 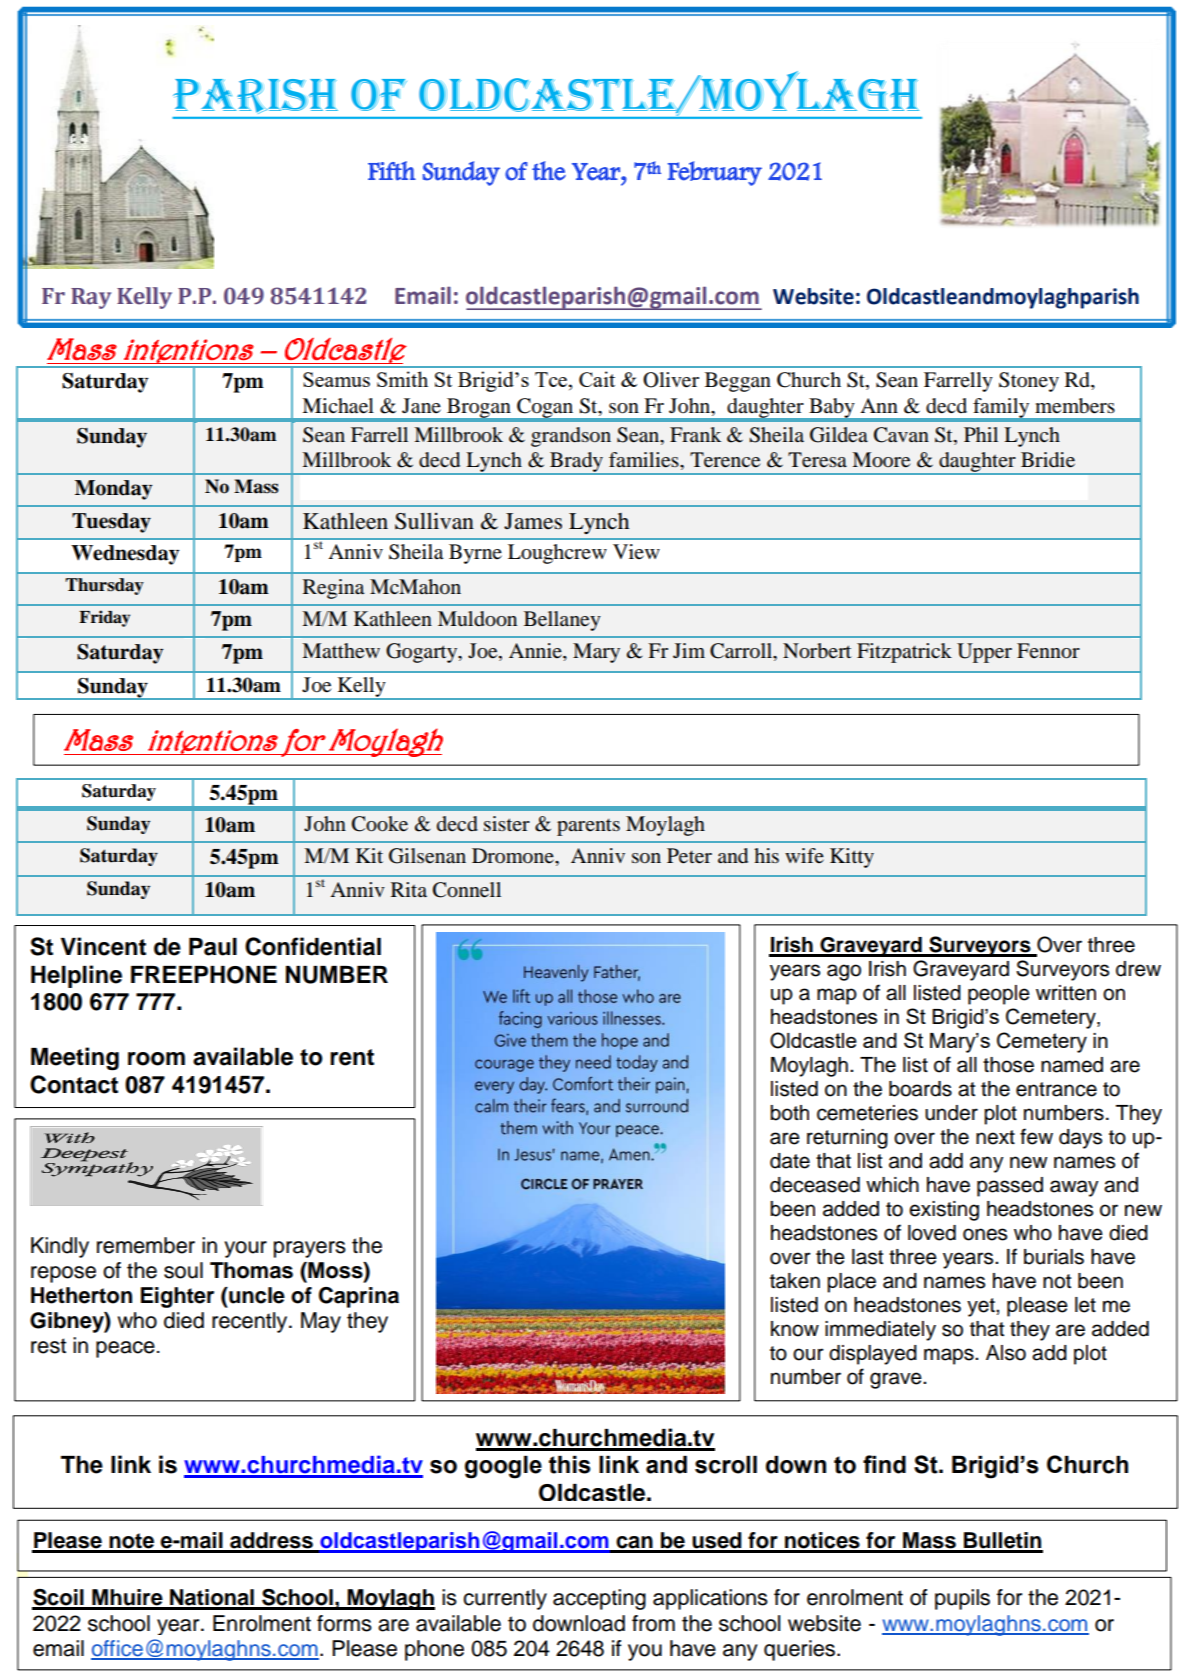 What do you see at coordinates (999, 995) in the screenshot?
I see `people` at bounding box center [999, 995].
